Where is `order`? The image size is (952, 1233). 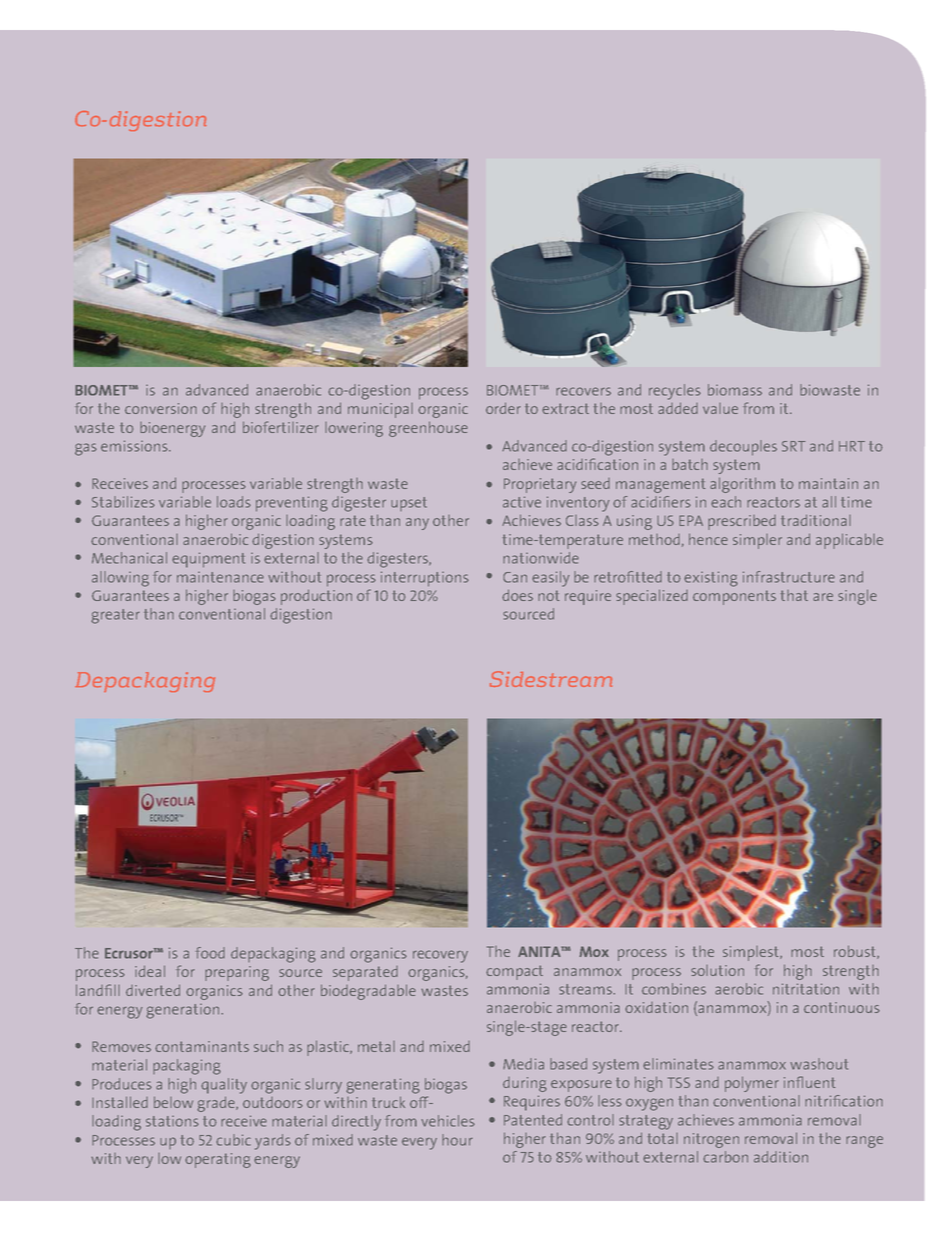
order is located at coordinates (503, 408).
